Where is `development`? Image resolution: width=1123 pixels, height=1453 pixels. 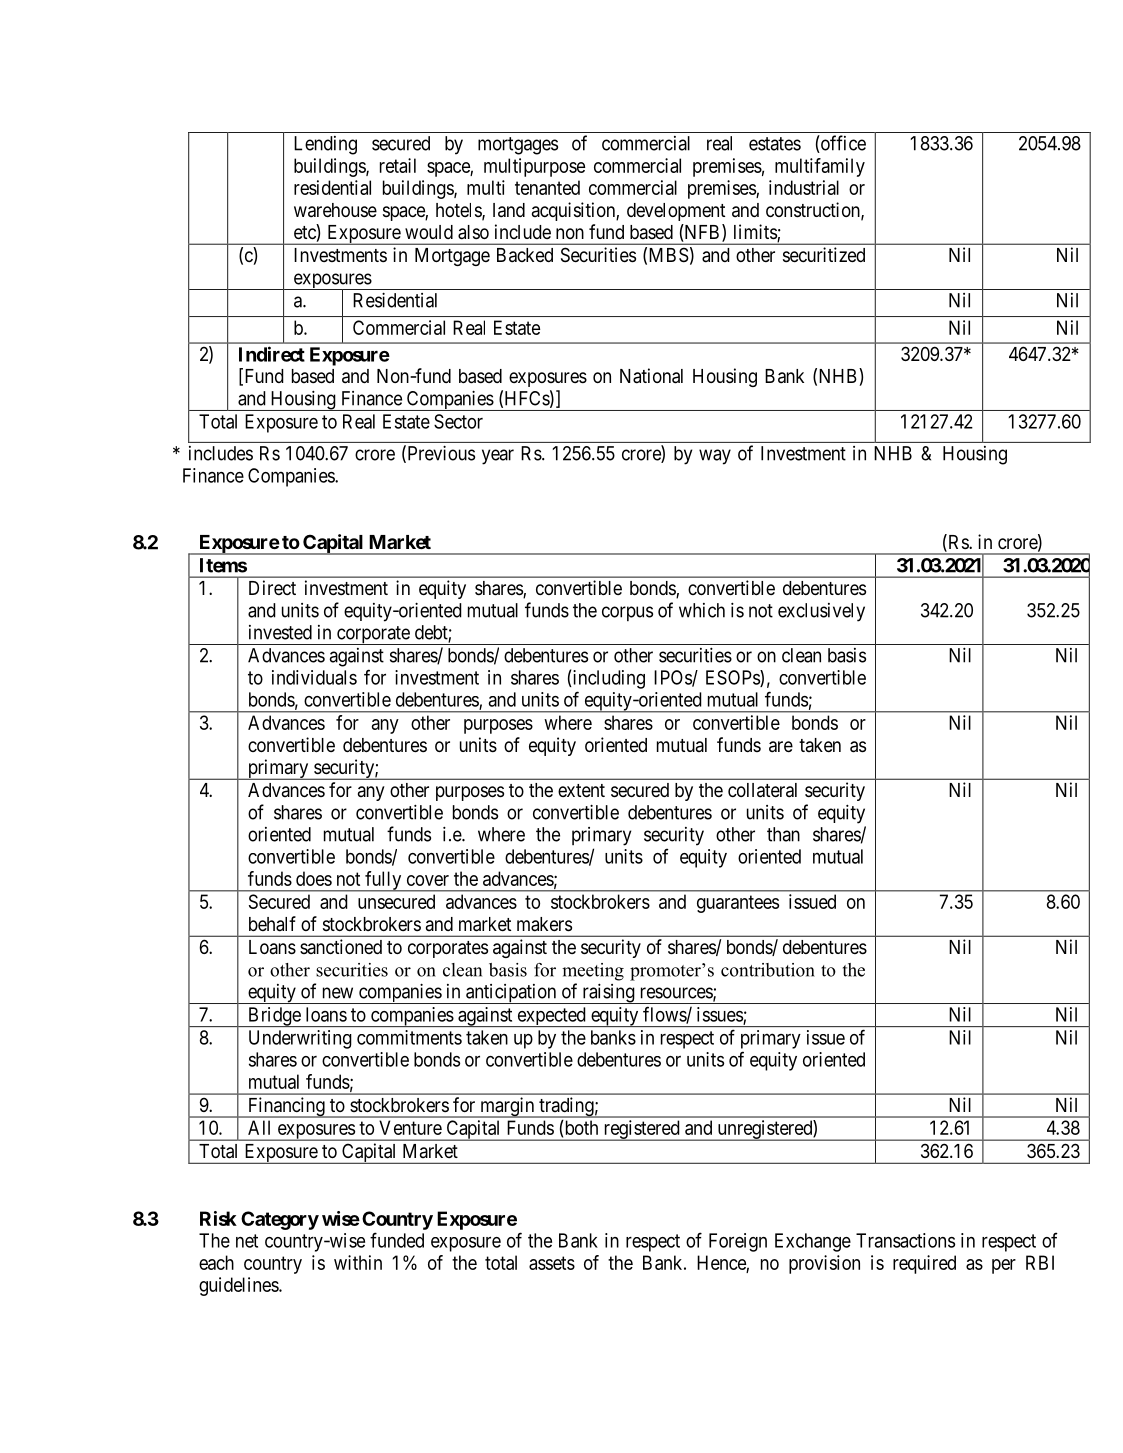
development is located at coordinates (676, 212).
